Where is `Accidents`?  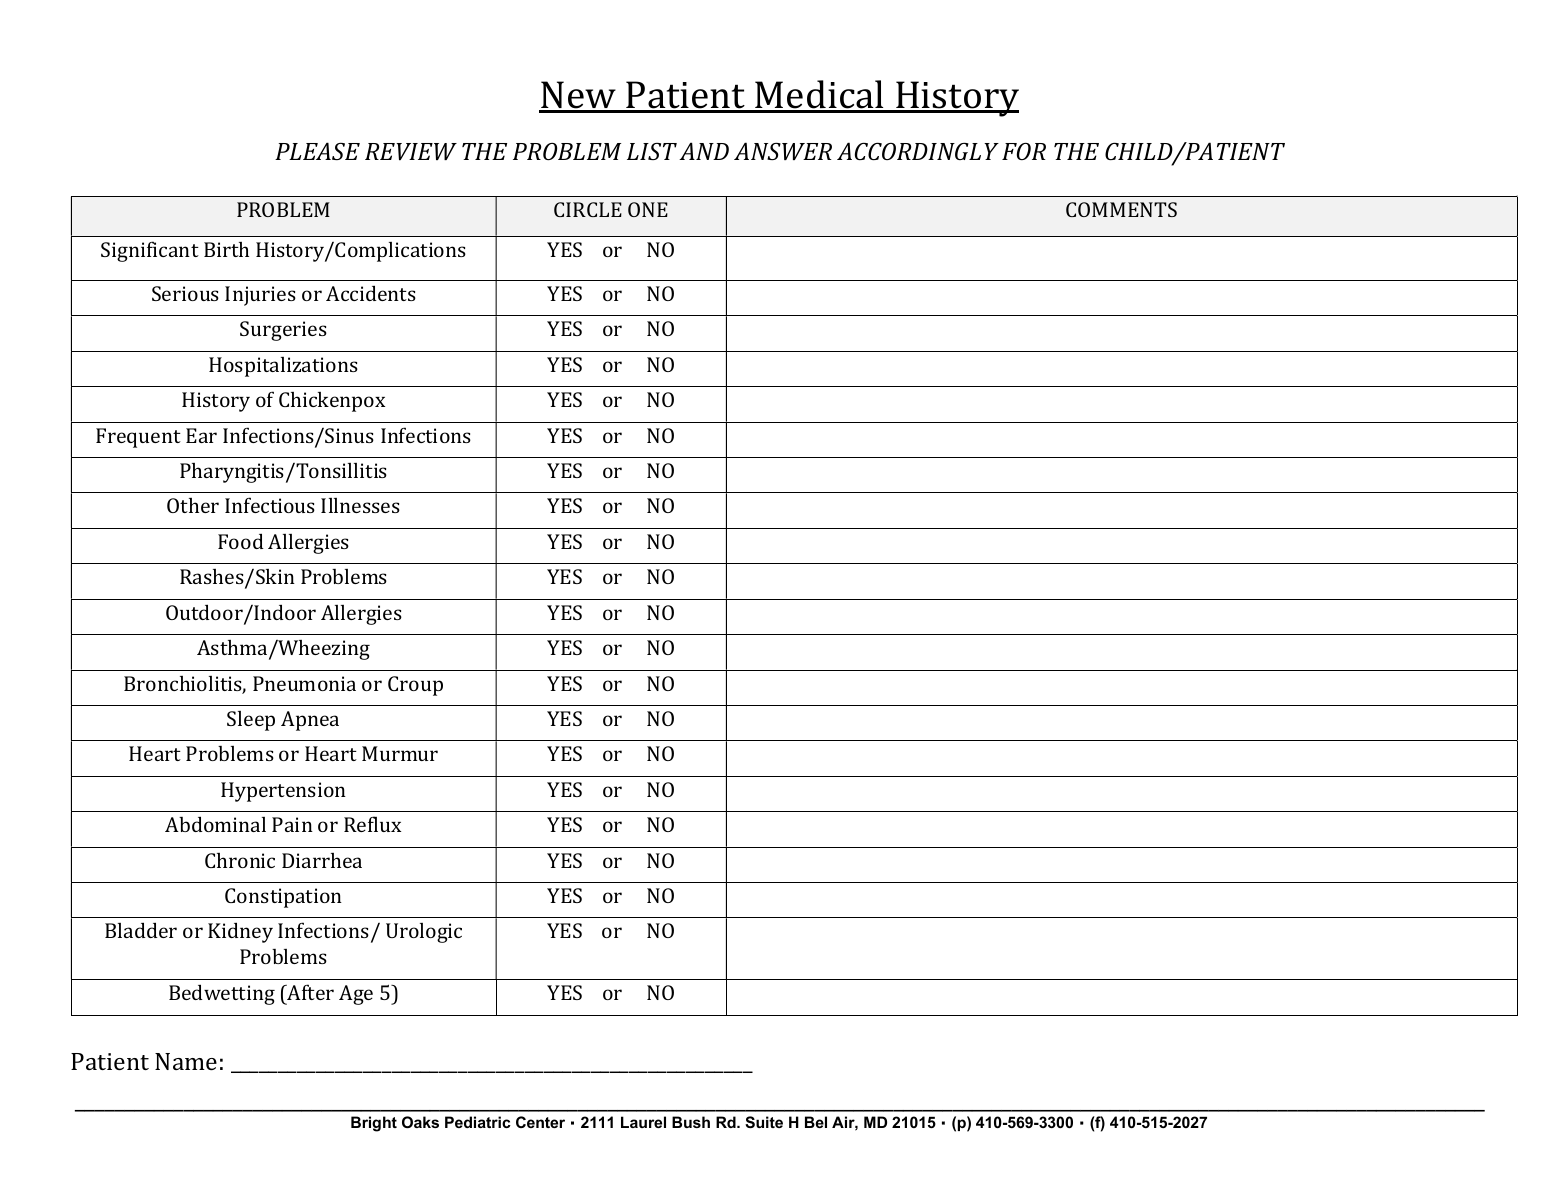 Accidents is located at coordinates (371, 293).
